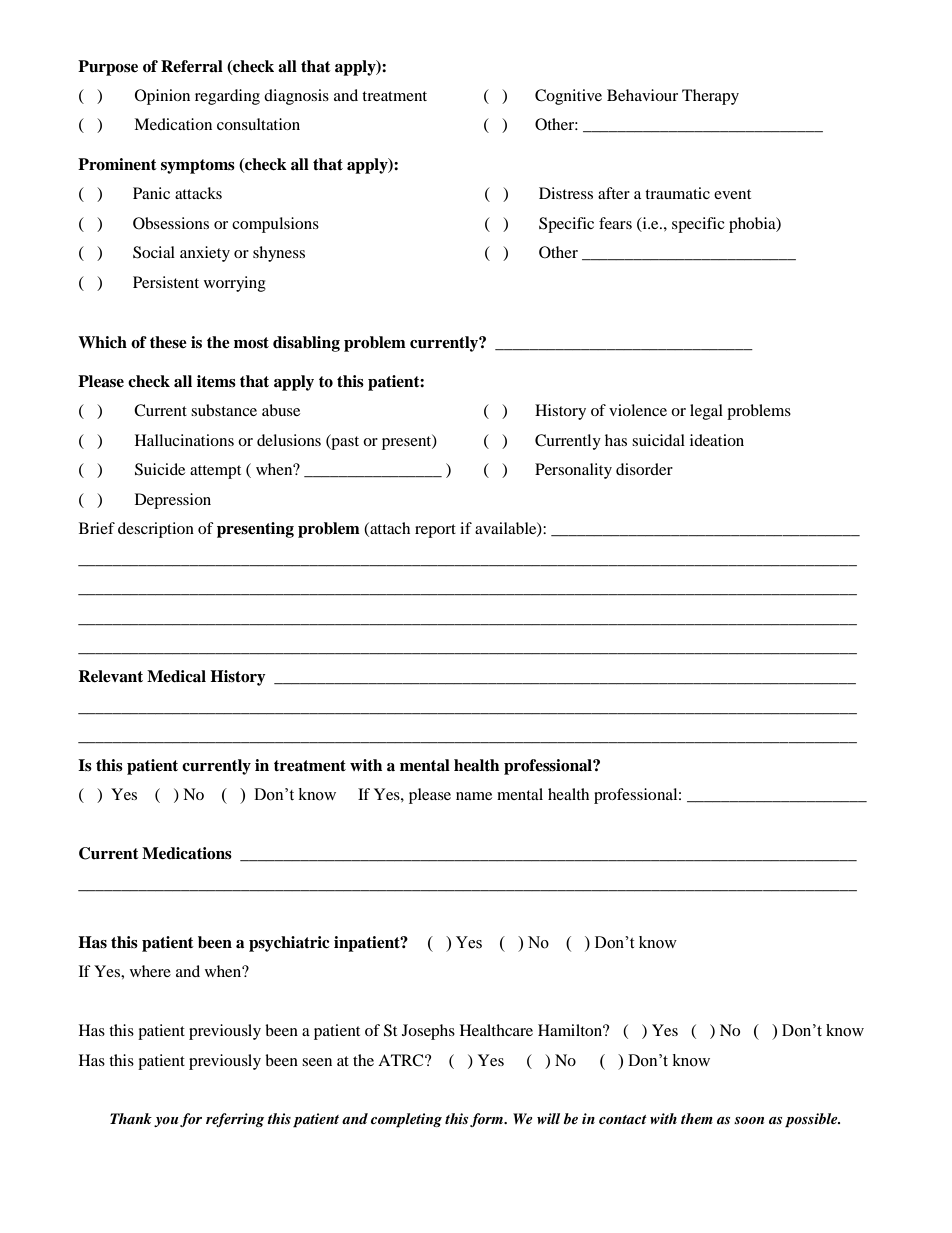 Image resolution: width=952 pixels, height=1233 pixels. Describe the element at coordinates (749, 1120) in the document. I see `soon` at that location.
